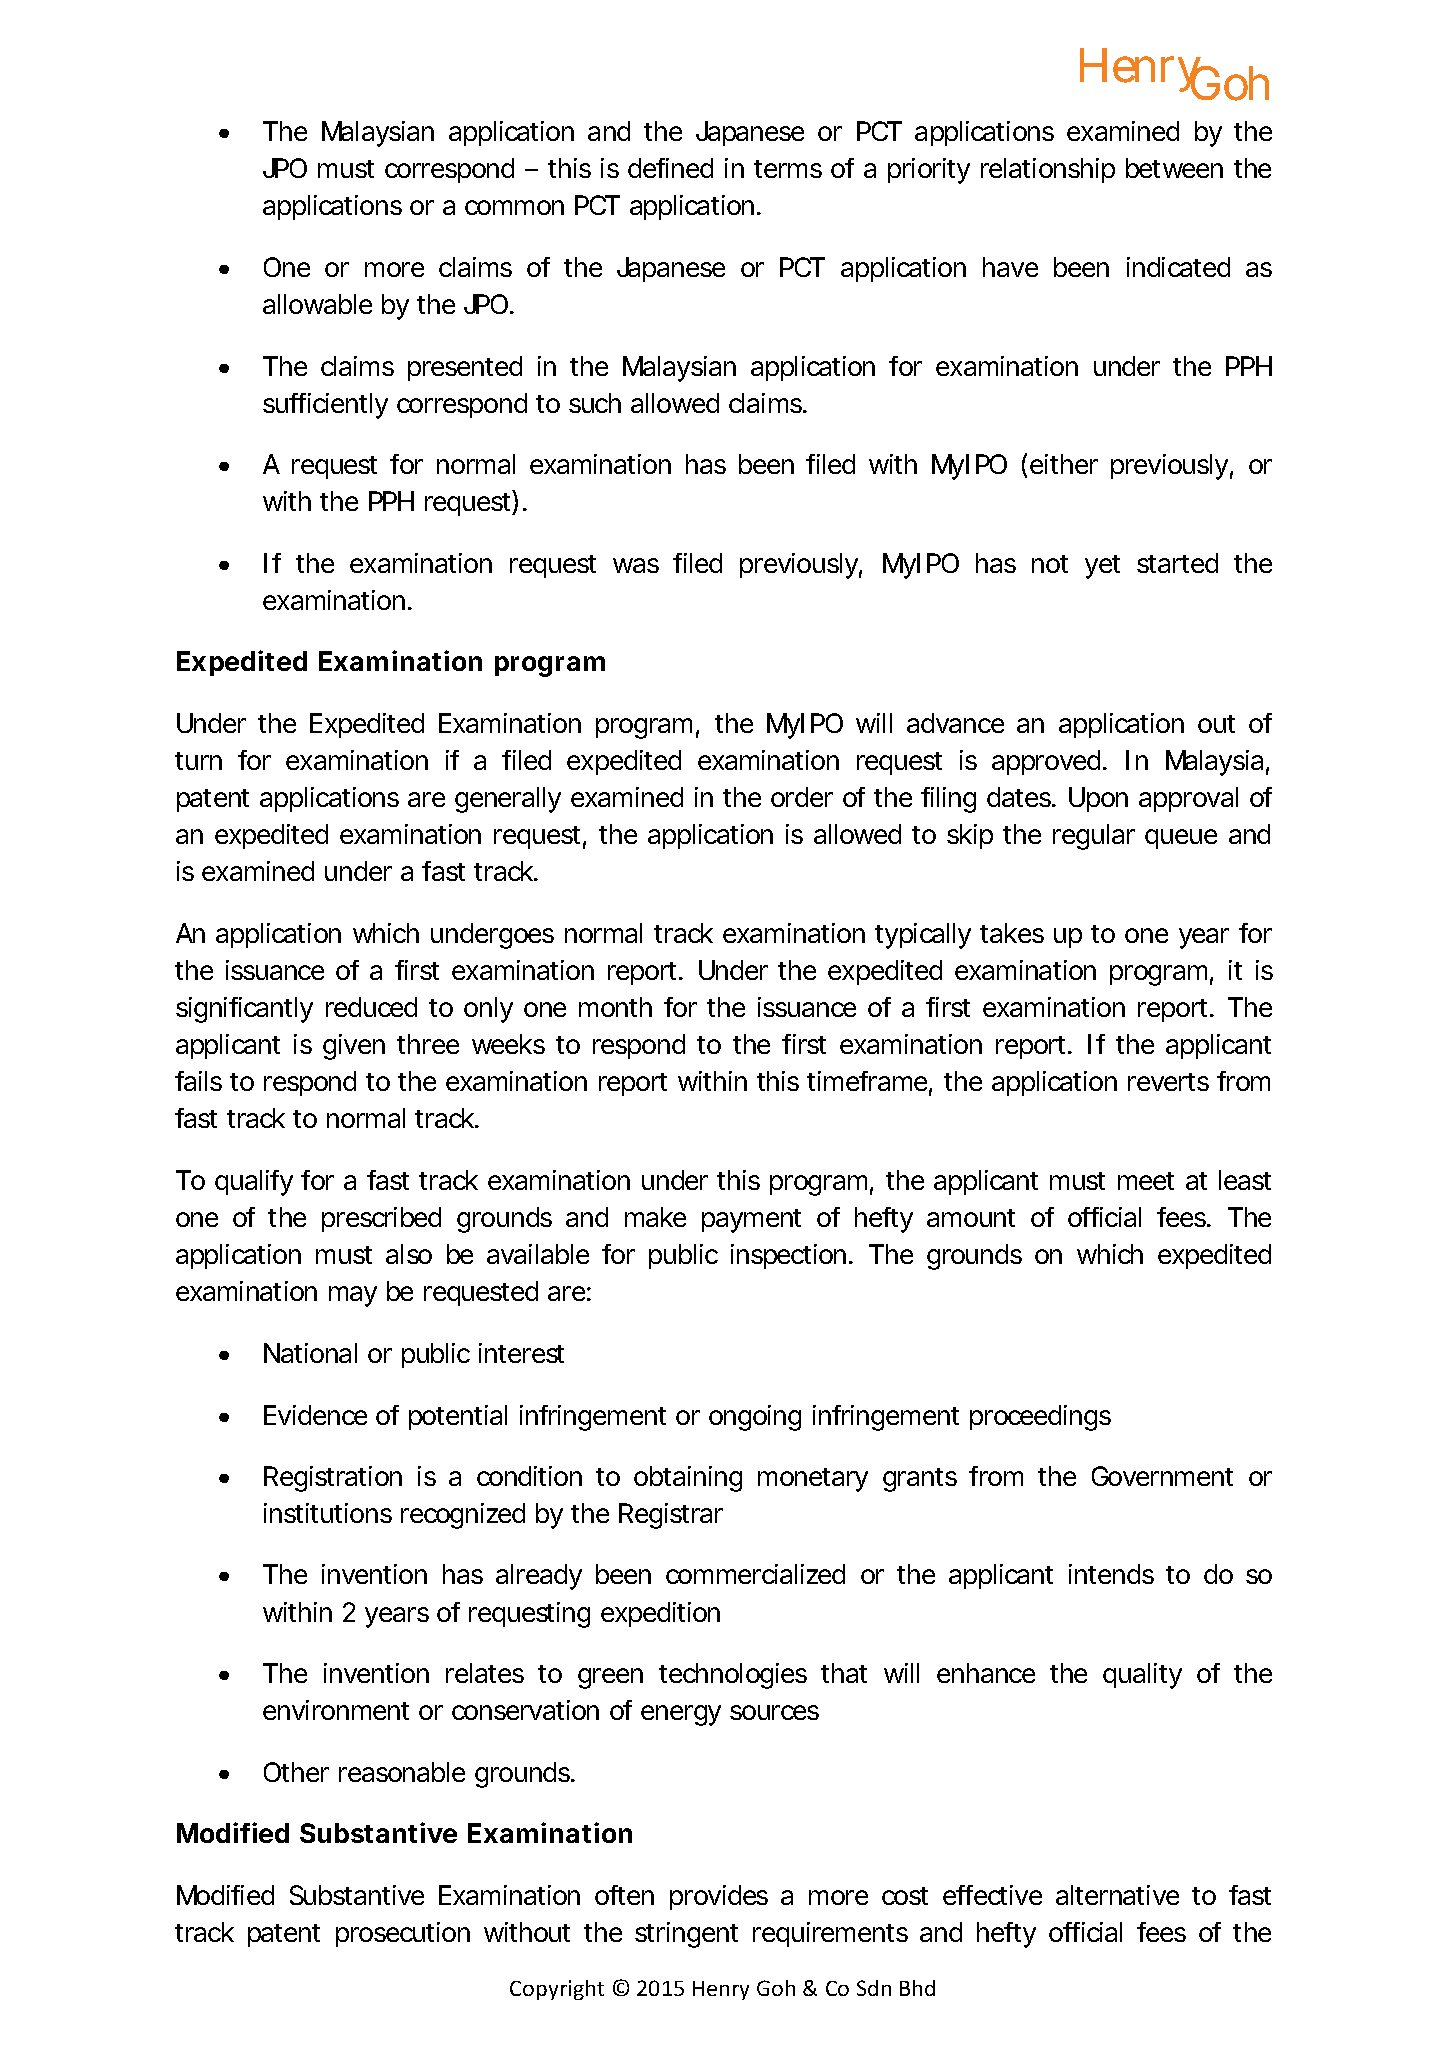 The width and height of the screenshot is (1447, 2047). What do you see at coordinates (636, 565) in the screenshot?
I see `was` at bounding box center [636, 565].
